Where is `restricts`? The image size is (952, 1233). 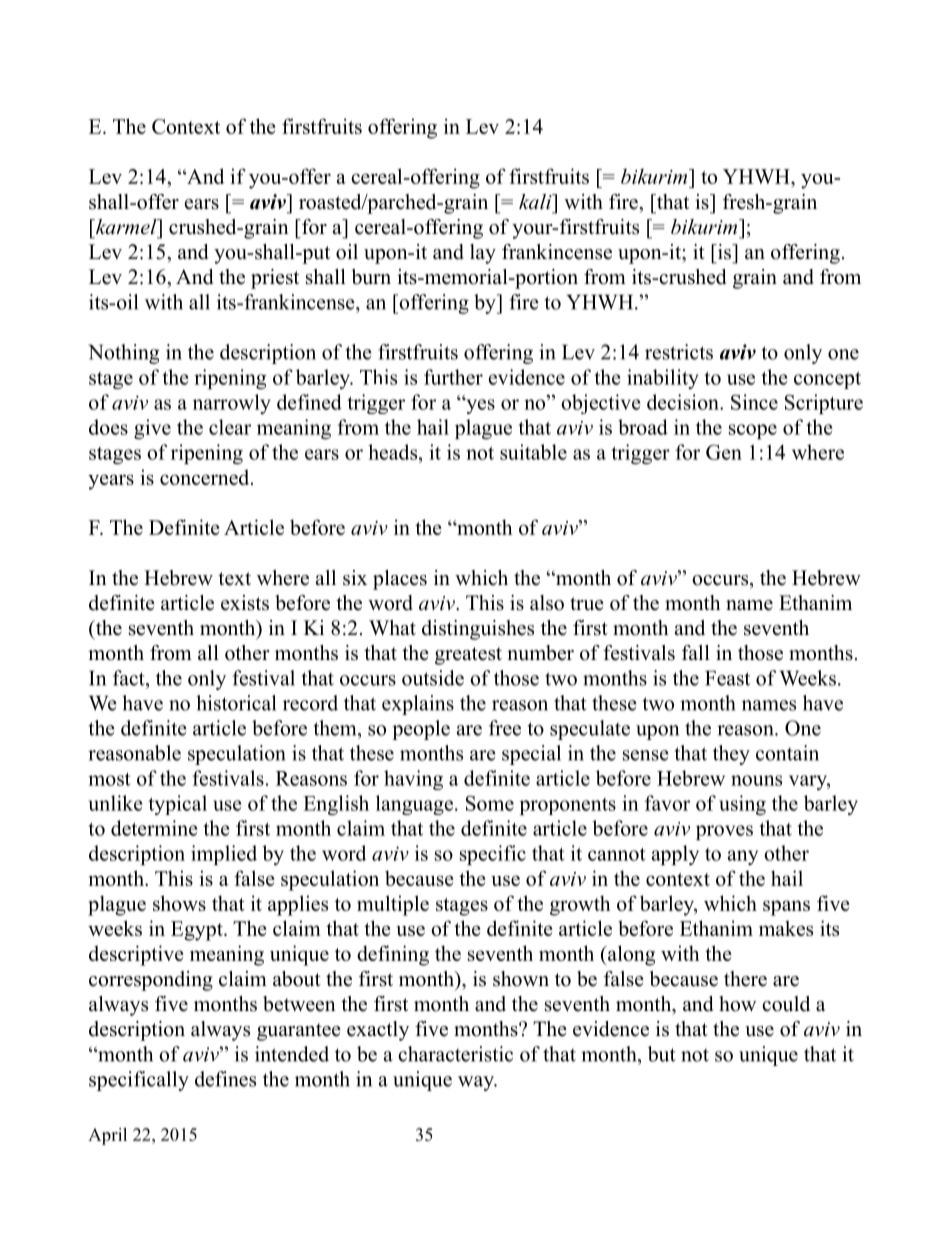
restricts is located at coordinates (679, 352).
